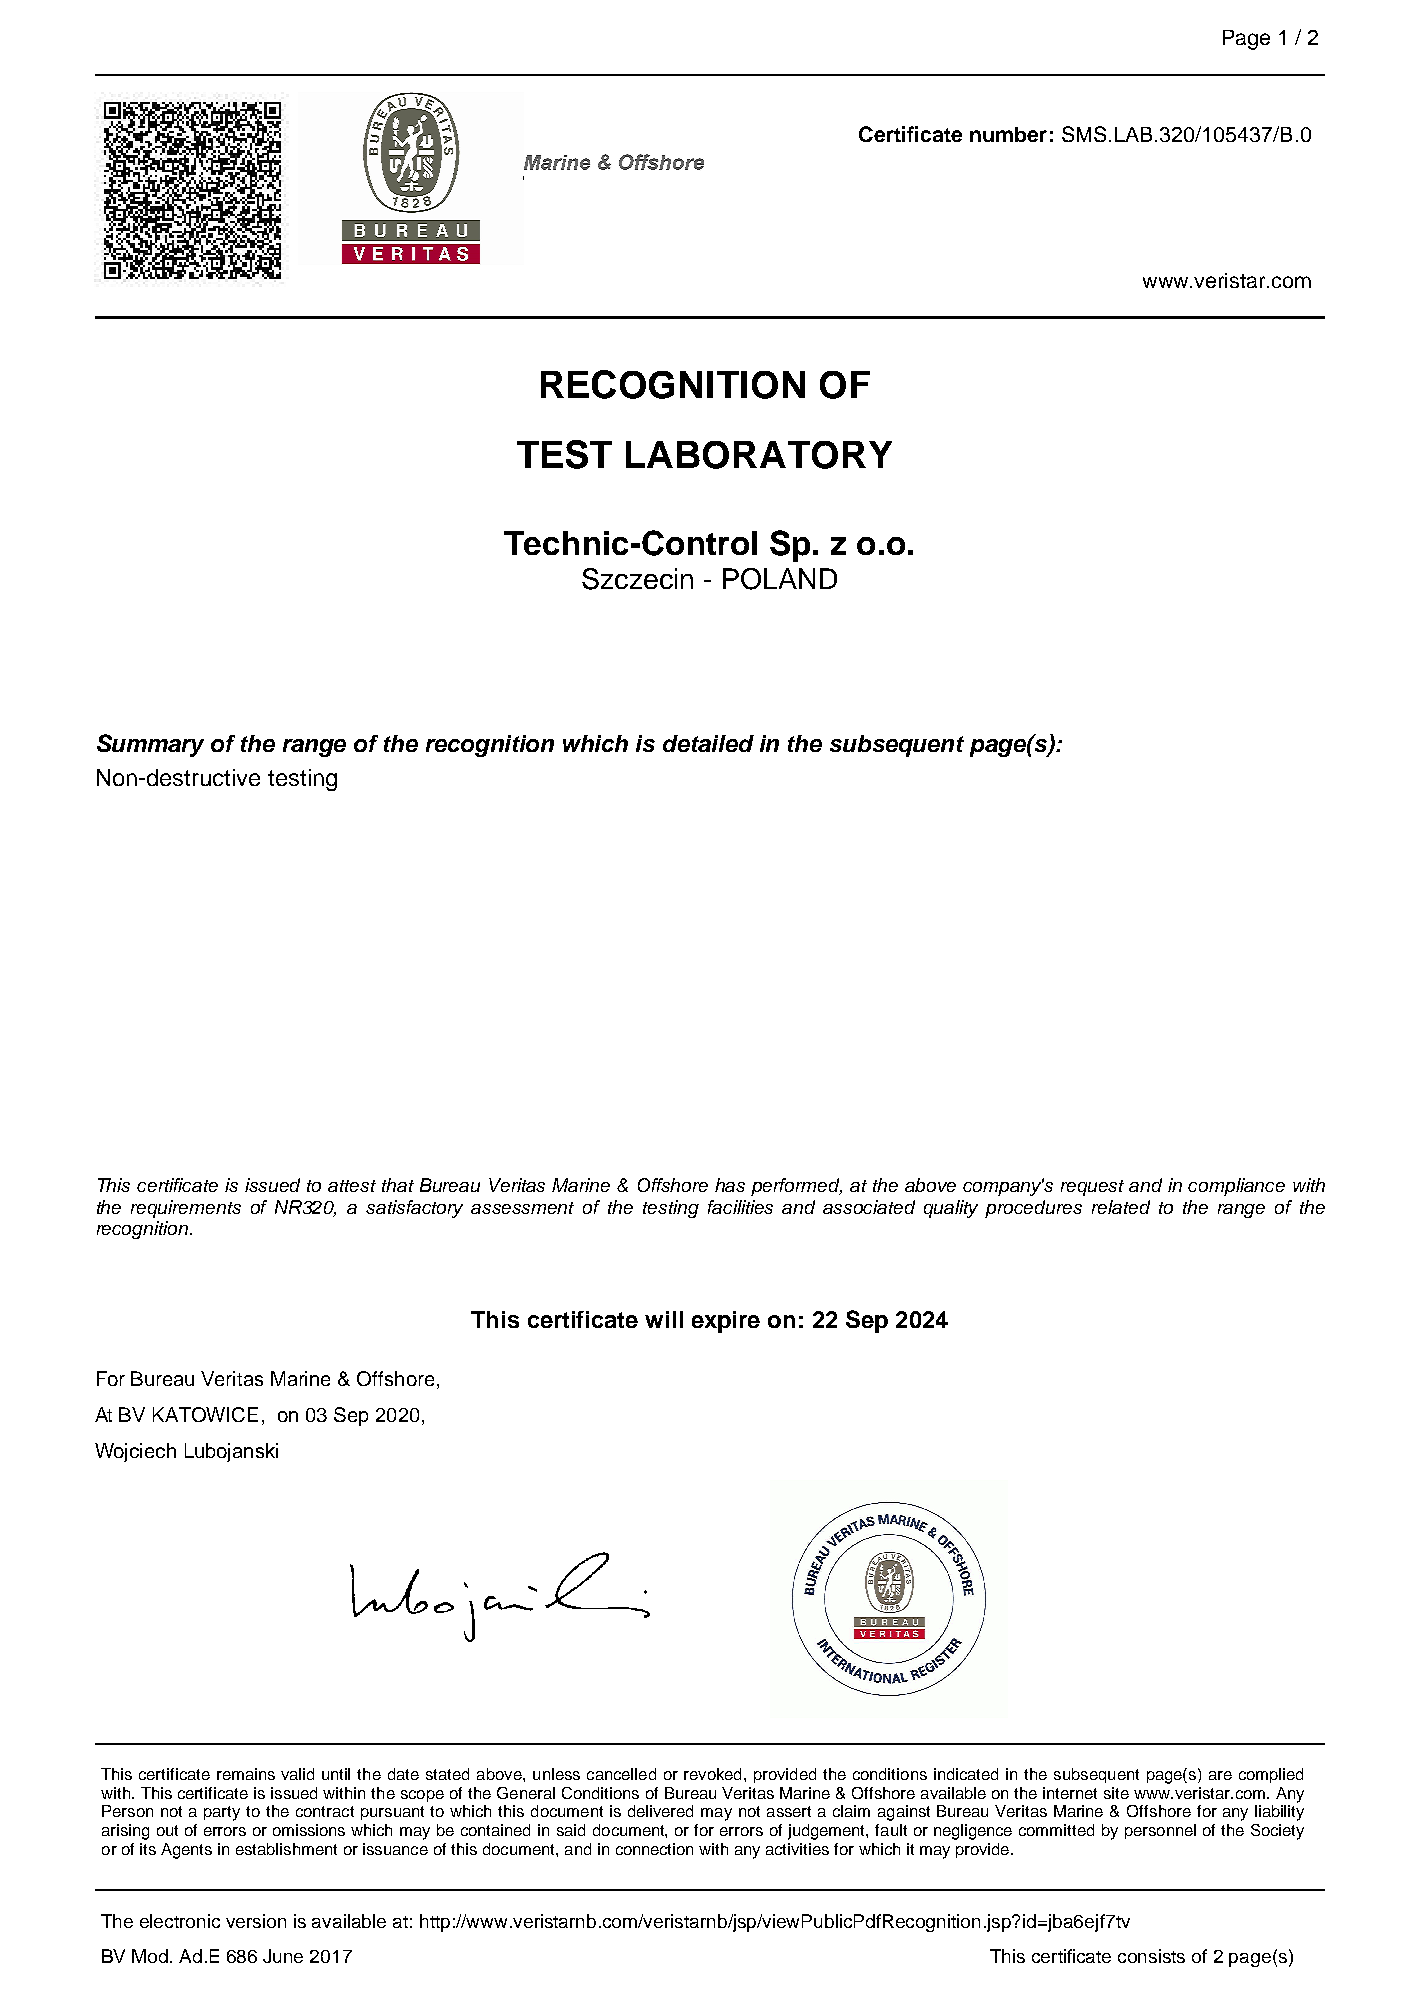 The image size is (1419, 2008). What do you see at coordinates (654, 1849) in the screenshot?
I see `connection` at bounding box center [654, 1849].
